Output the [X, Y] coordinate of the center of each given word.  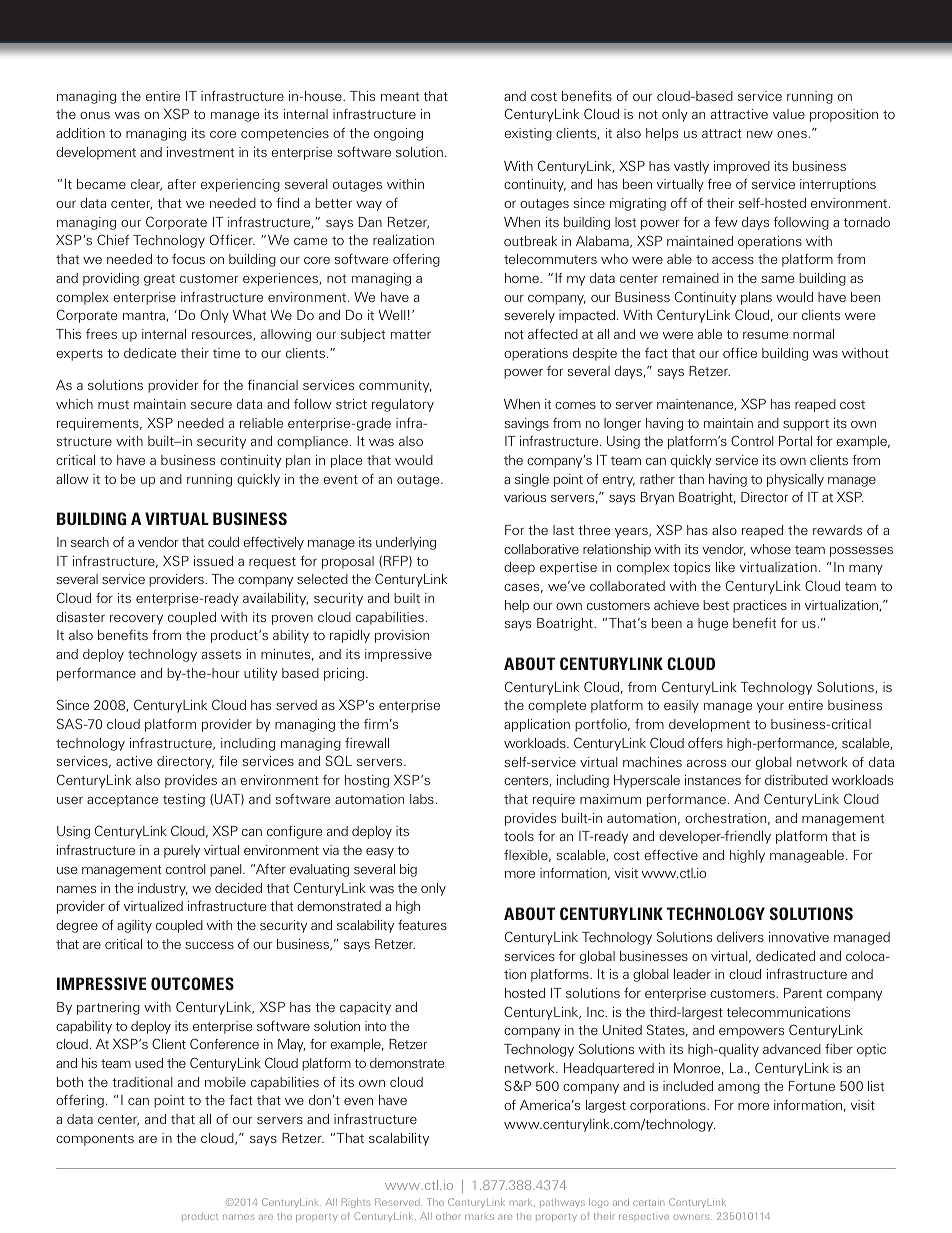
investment [200, 152]
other [448, 1216]
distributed [796, 780]
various [525, 497]
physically [795, 480]
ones [792, 134]
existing [528, 134]
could [223, 542]
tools [519, 836]
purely [182, 851]
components [95, 1140]
